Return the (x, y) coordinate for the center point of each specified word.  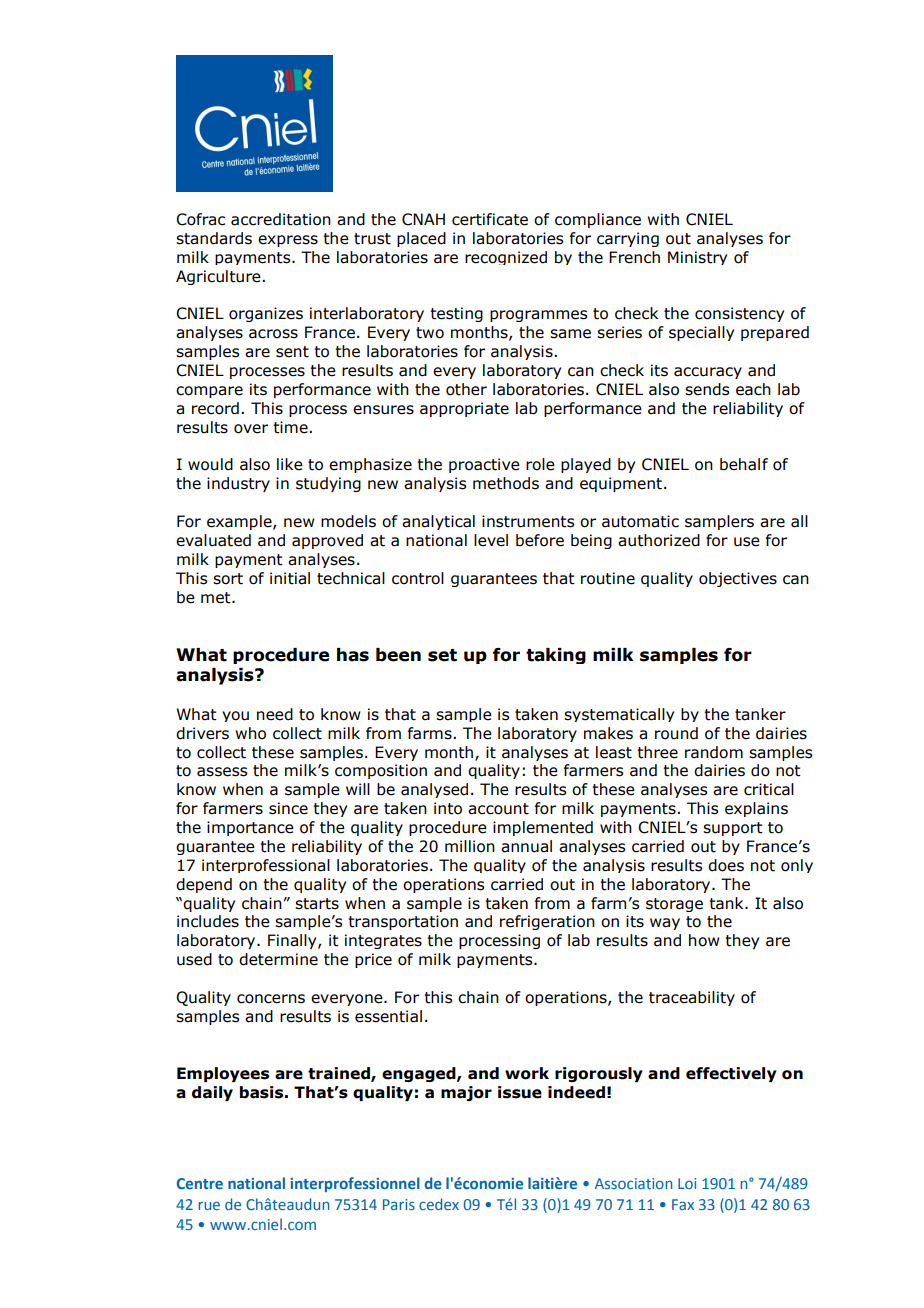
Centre (200, 1183)
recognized (506, 258)
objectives (738, 579)
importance (250, 828)
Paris (399, 1204)
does (726, 865)
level (491, 540)
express (288, 241)
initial (290, 578)
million (470, 846)
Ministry (697, 258)
